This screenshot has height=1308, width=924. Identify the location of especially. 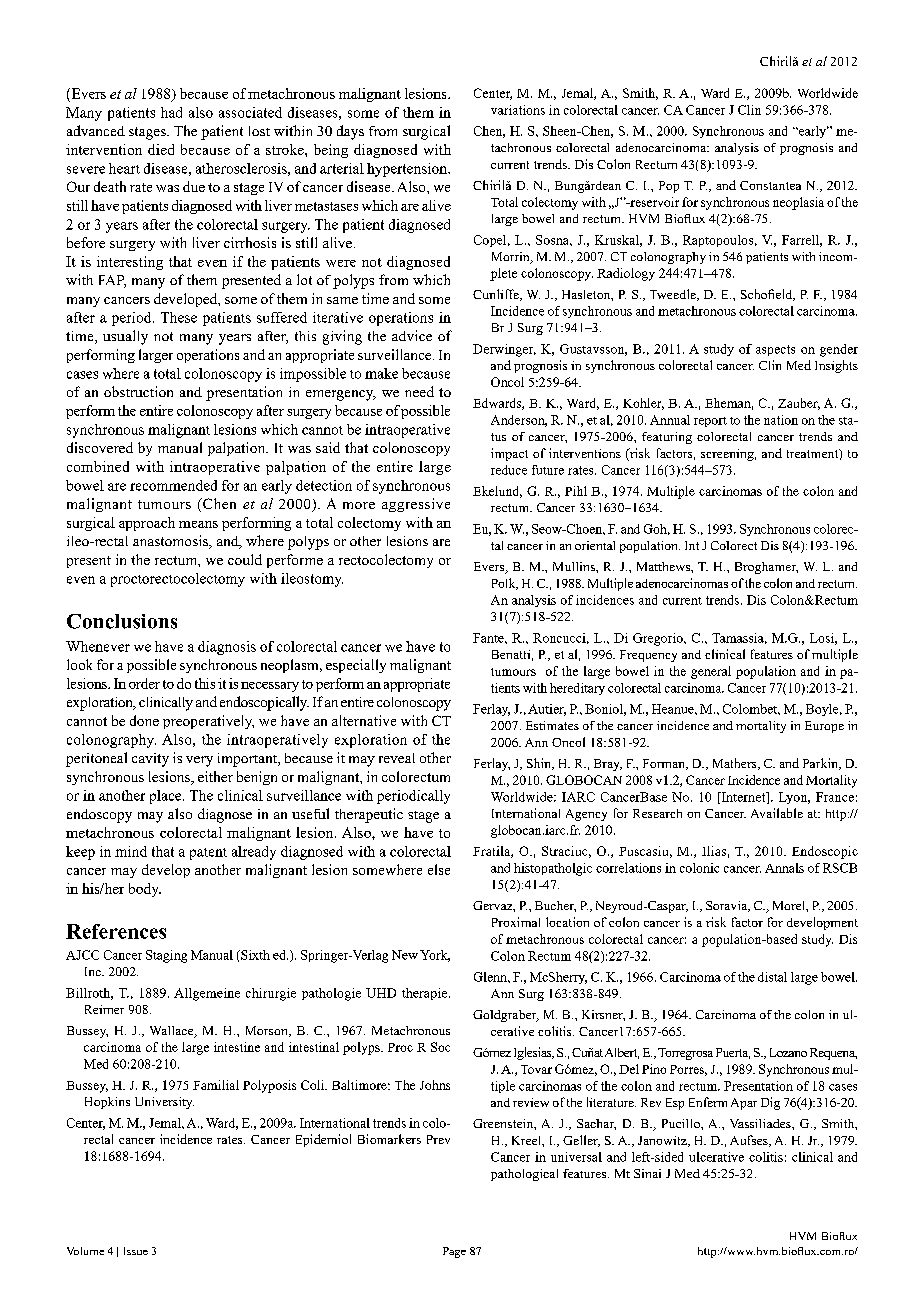
(356, 666).
